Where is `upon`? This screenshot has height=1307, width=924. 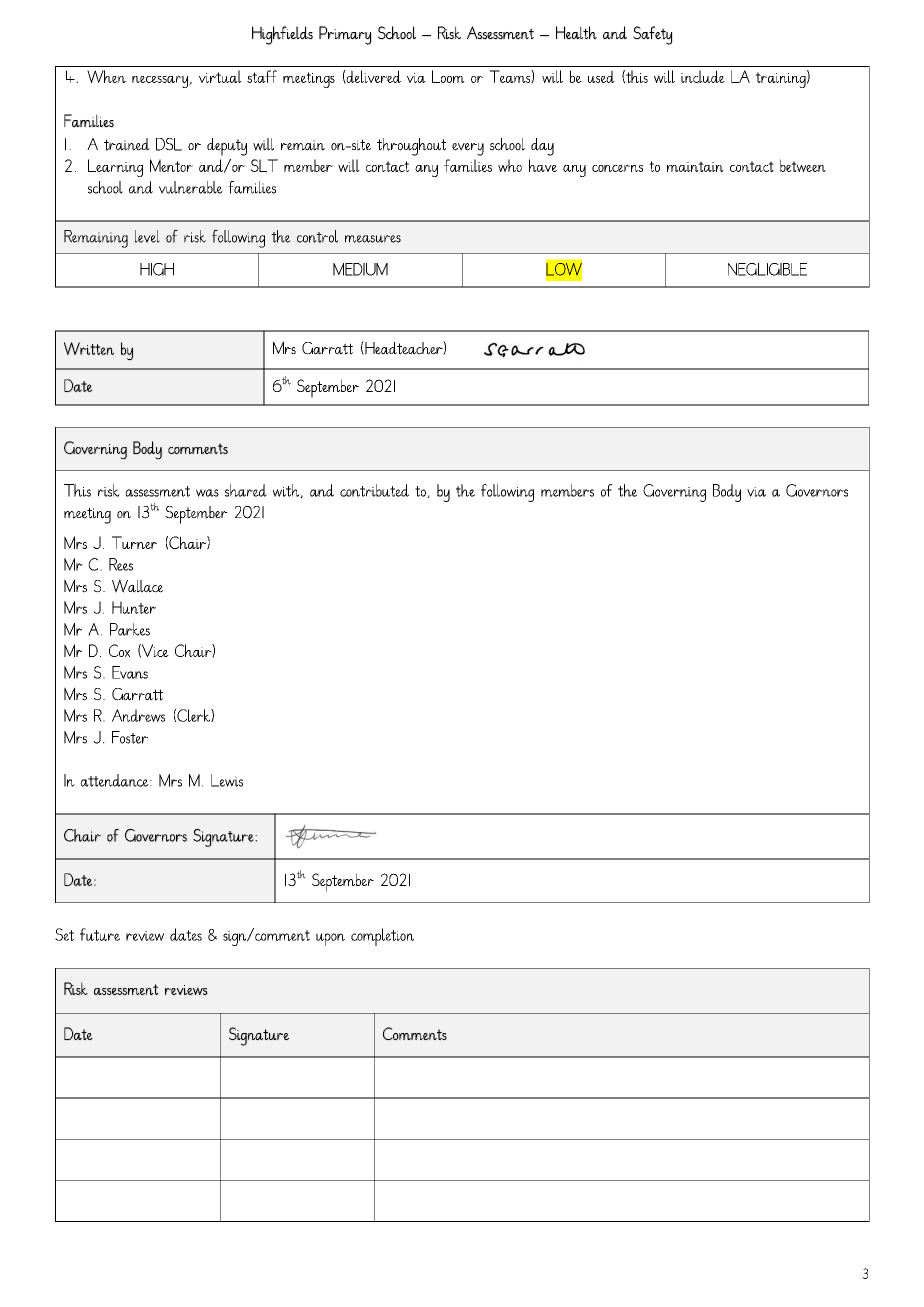 upon is located at coordinates (330, 939).
